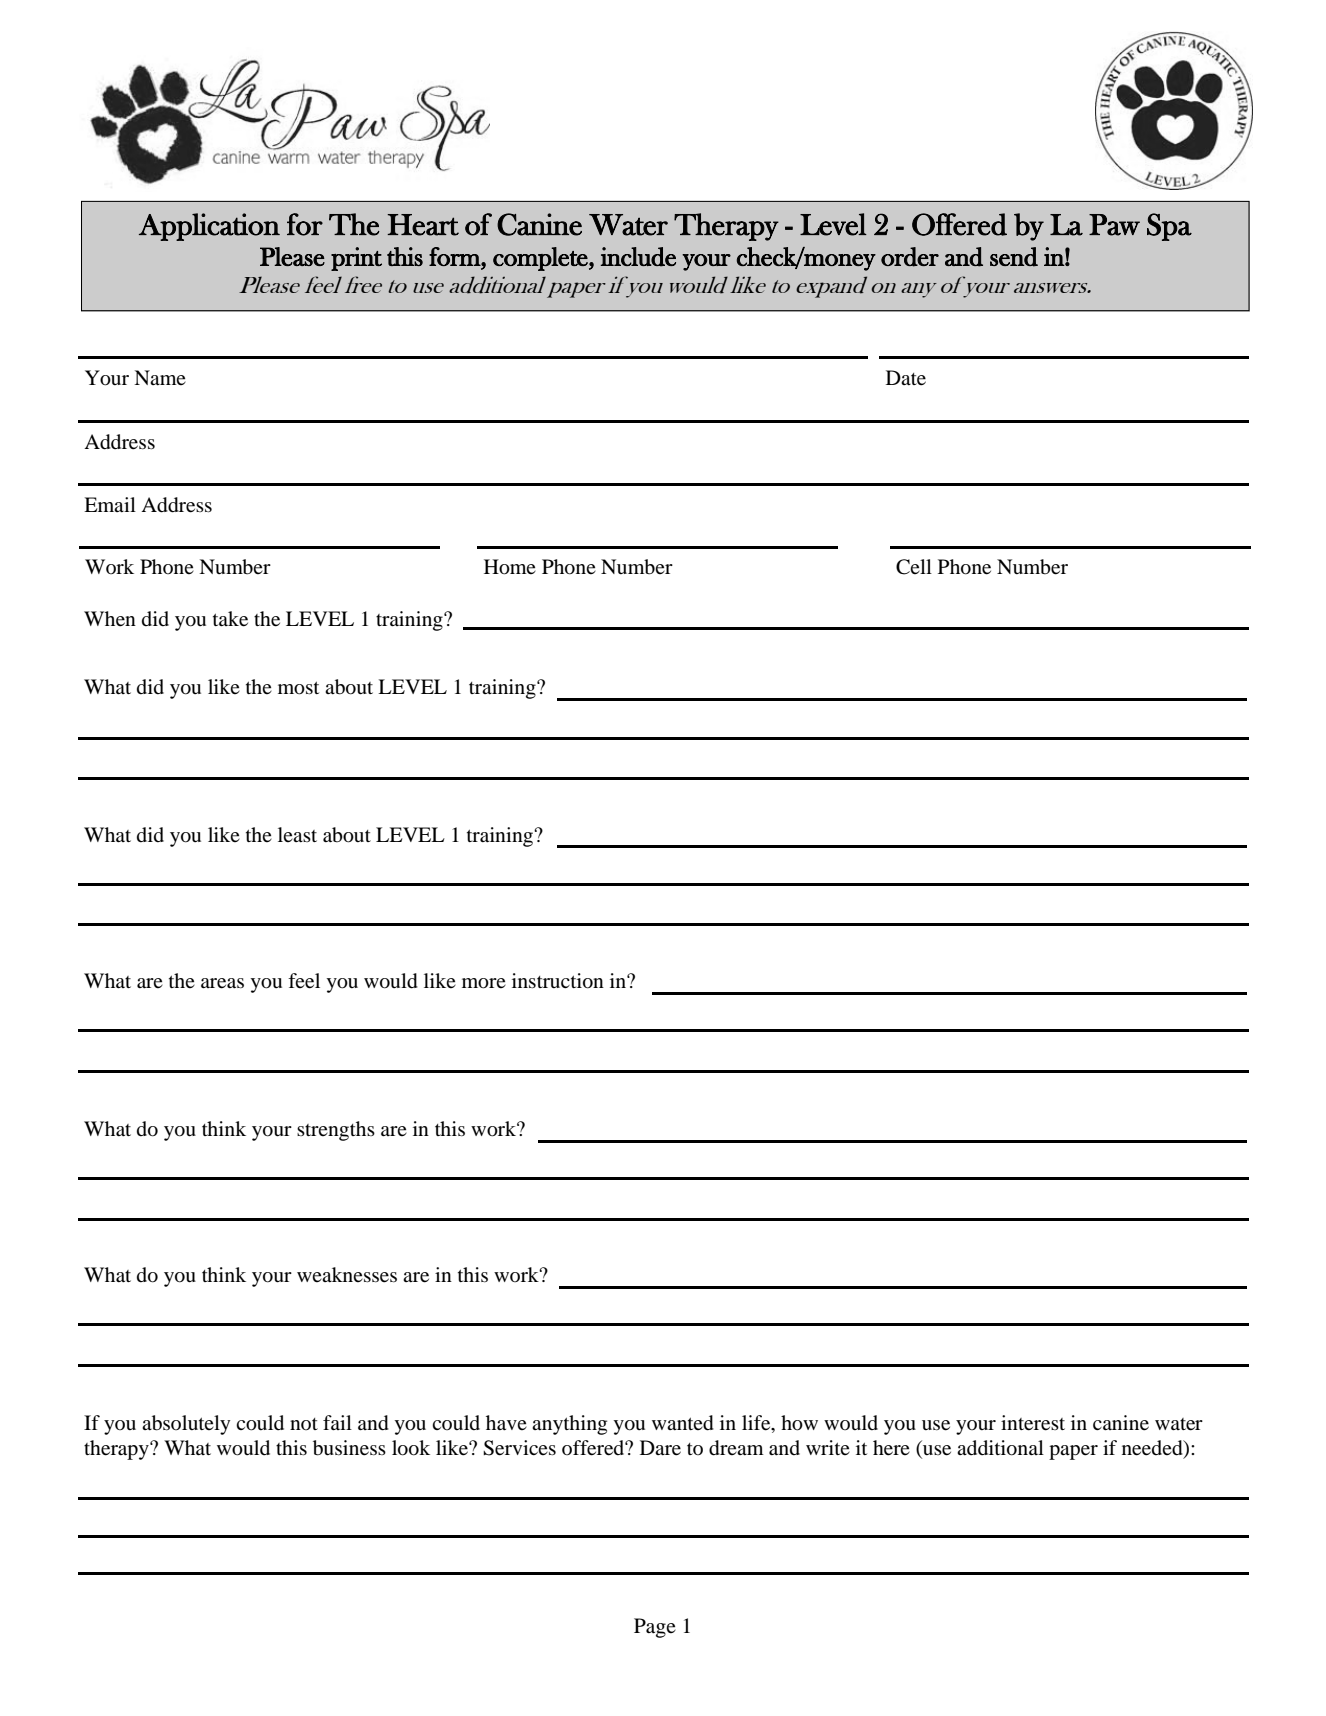 The image size is (1326, 1716). I want to click on Page, so click(655, 1628).
